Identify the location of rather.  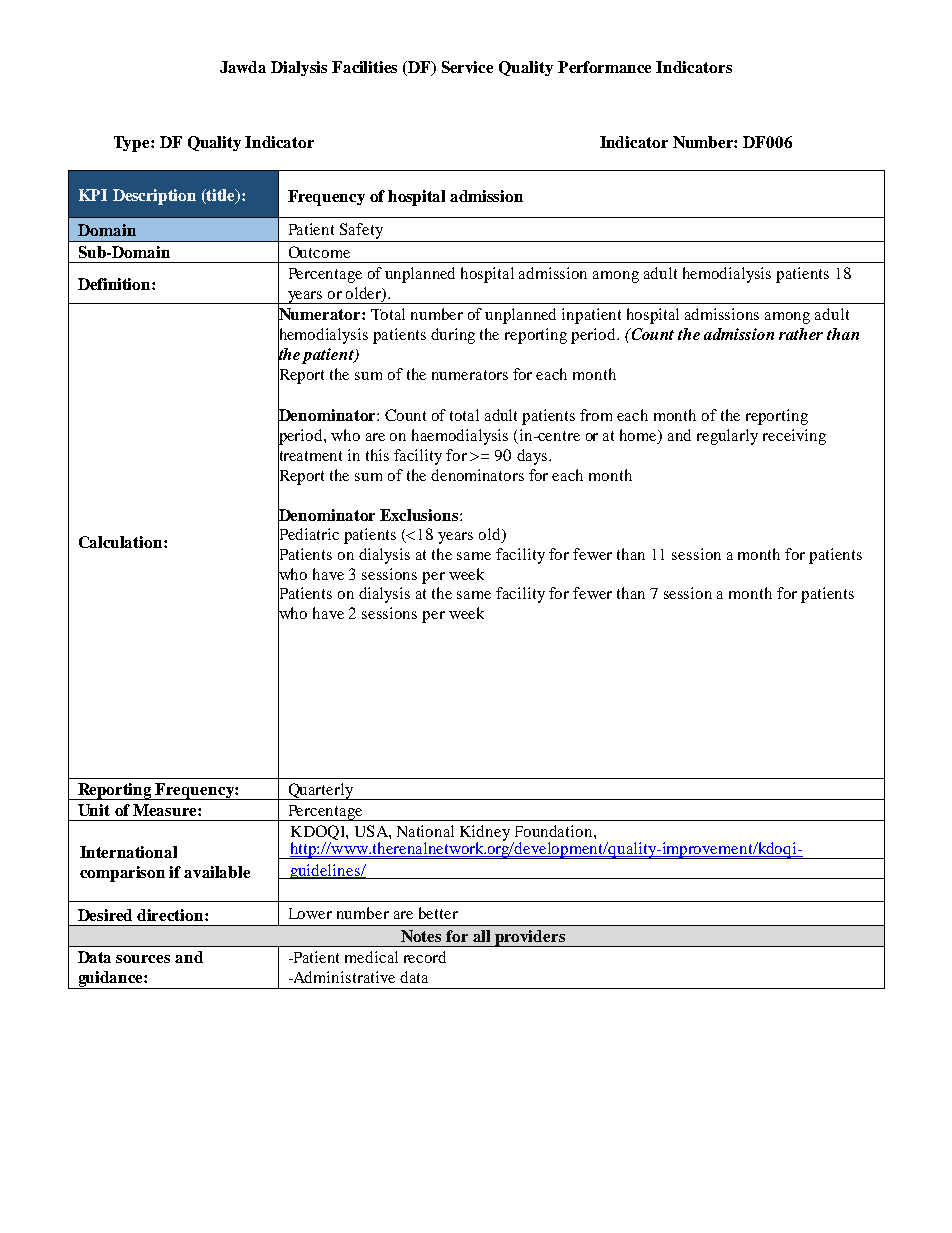
(801, 334).
